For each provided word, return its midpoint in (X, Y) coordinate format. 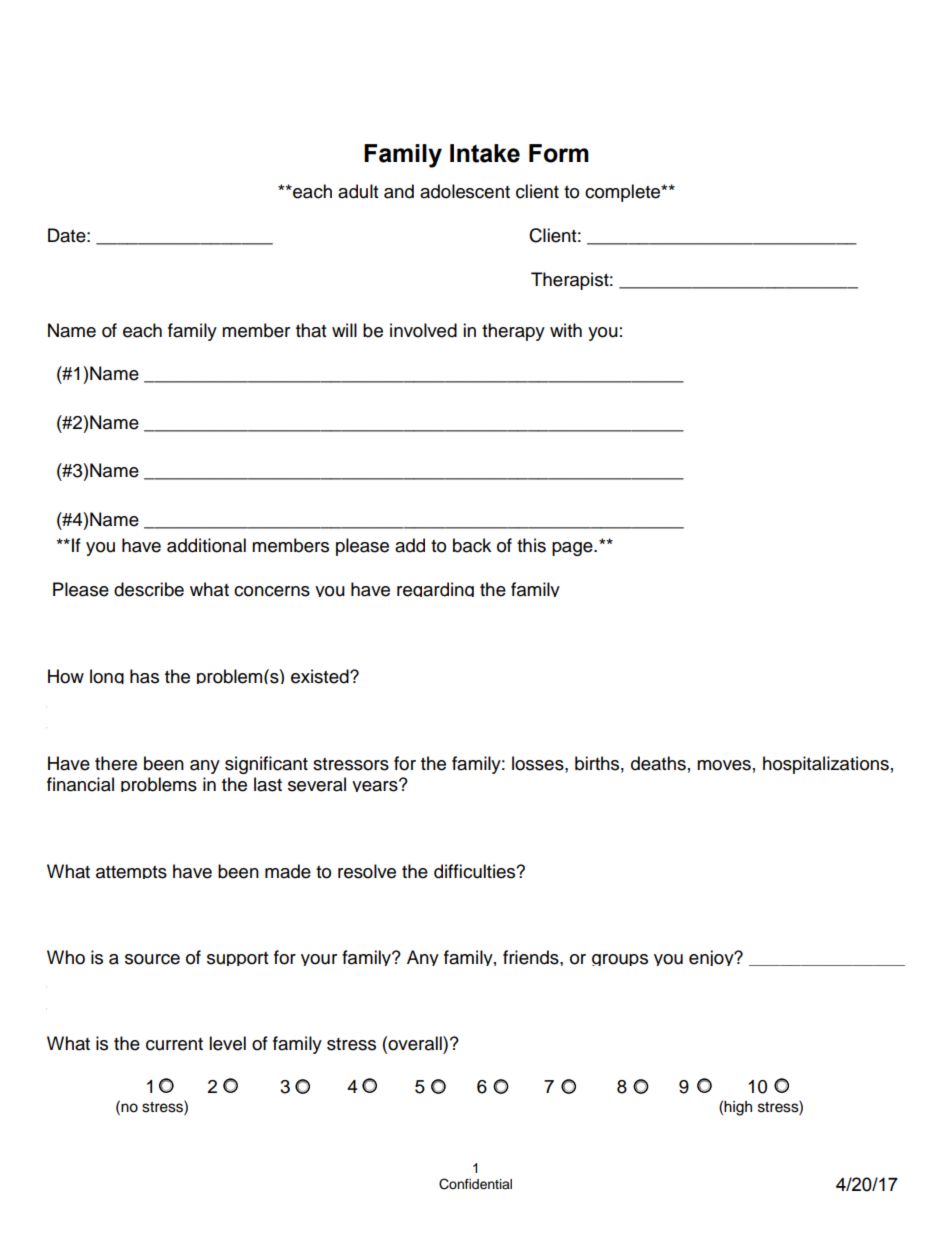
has (144, 676)
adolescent (465, 191)
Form (559, 153)
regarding (435, 589)
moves (724, 765)
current (174, 1044)
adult (358, 191)
